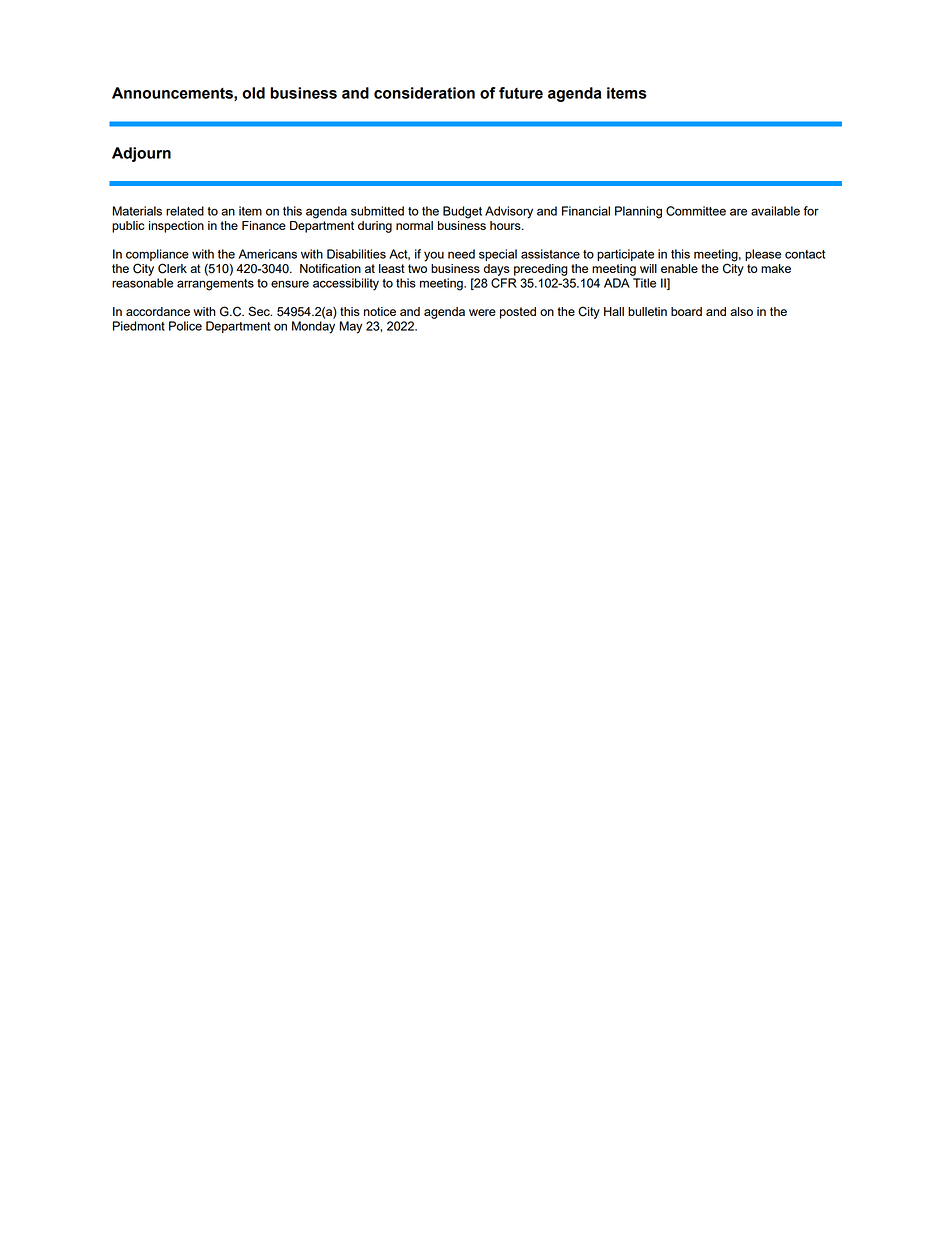 This document has width=952, height=1233. I want to click on related, so click(185, 211).
